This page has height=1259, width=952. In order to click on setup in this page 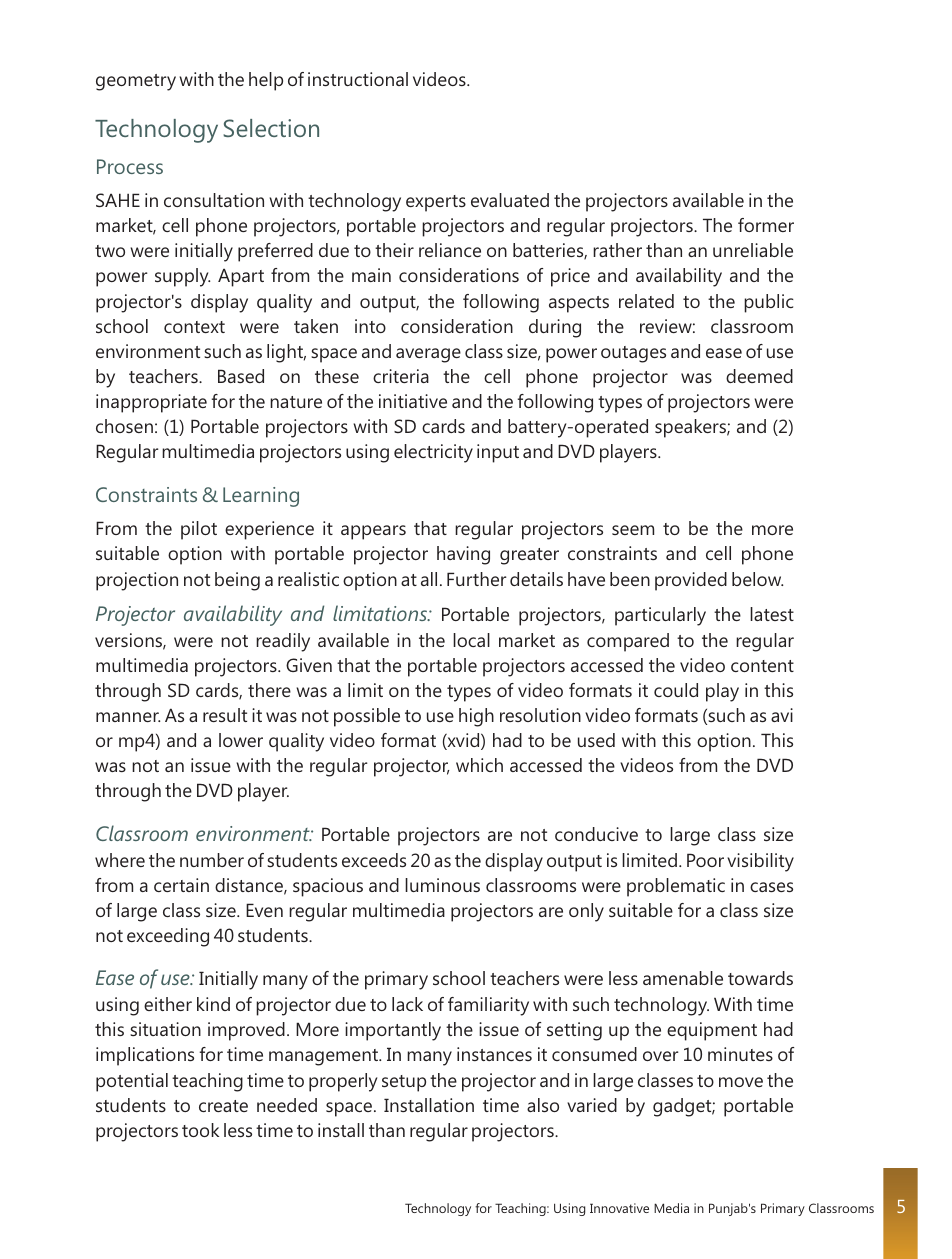, I will do `click(404, 1083)`.
